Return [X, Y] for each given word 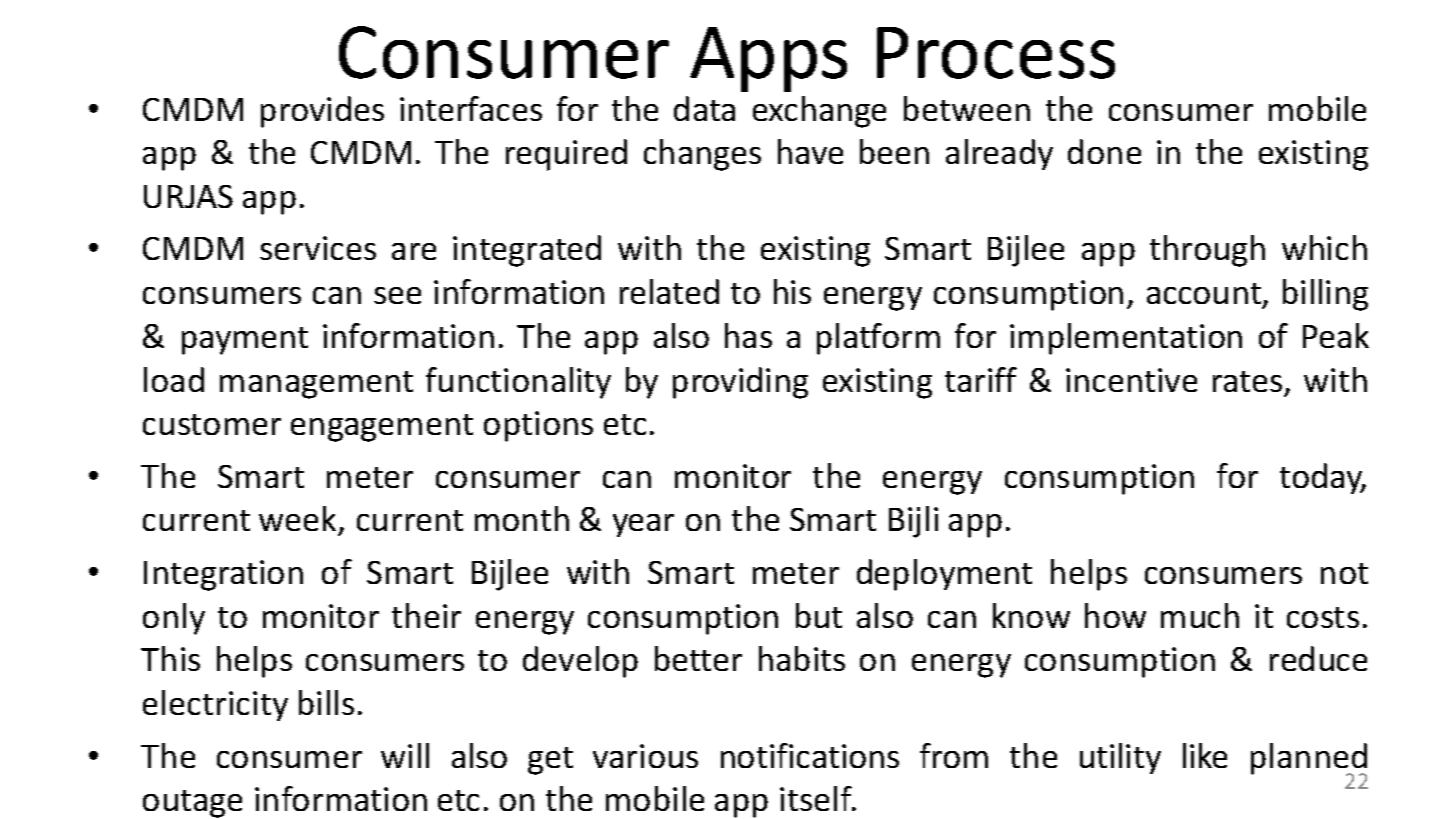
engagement [382, 428]
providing [740, 383]
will [405, 755]
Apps [768, 59]
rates [1247, 381]
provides [322, 112]
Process [996, 53]
